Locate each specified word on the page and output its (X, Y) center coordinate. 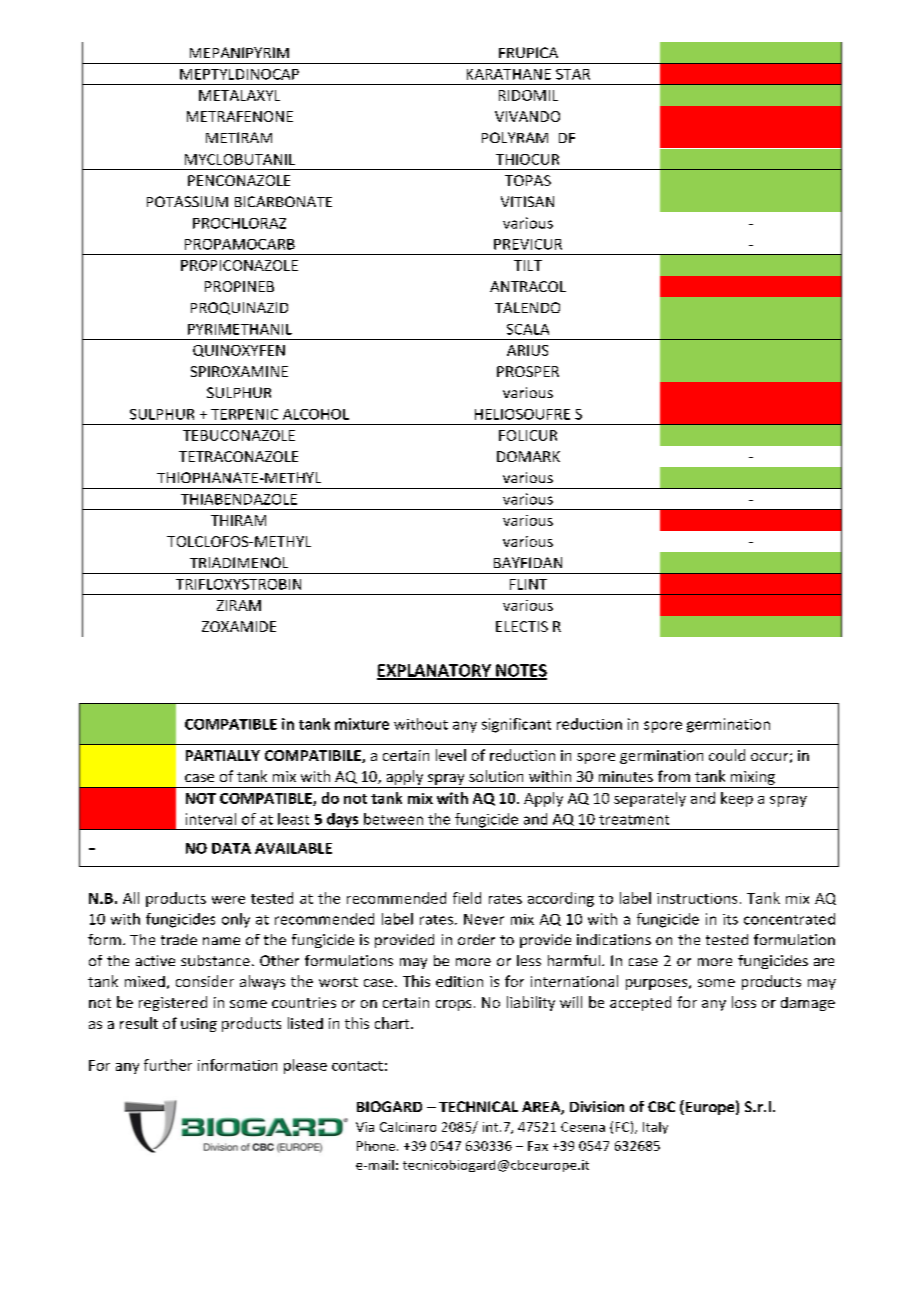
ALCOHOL (316, 414)
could (727, 755)
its (730, 919)
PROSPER (528, 371)
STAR (573, 74)
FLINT (528, 584)
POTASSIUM (187, 201)
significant (516, 725)
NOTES (520, 671)
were (228, 900)
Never (484, 919)
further (168, 1065)
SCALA (528, 329)
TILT (528, 265)
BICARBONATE (283, 201)
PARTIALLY (223, 755)
